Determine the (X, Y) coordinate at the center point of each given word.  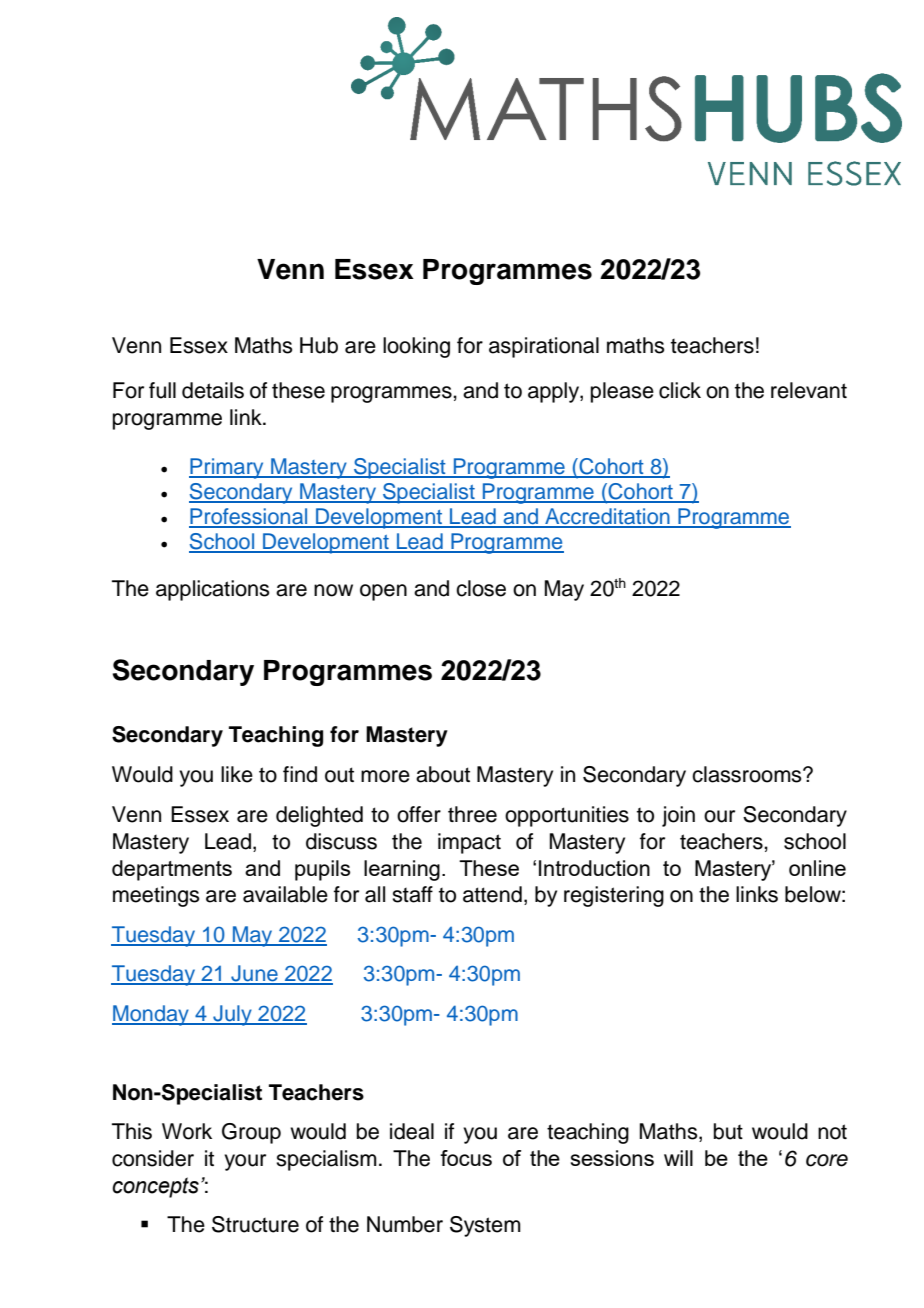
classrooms (748, 774)
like (237, 774)
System (485, 1226)
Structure (255, 1224)
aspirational (544, 347)
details (213, 390)
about (443, 774)
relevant (809, 390)
